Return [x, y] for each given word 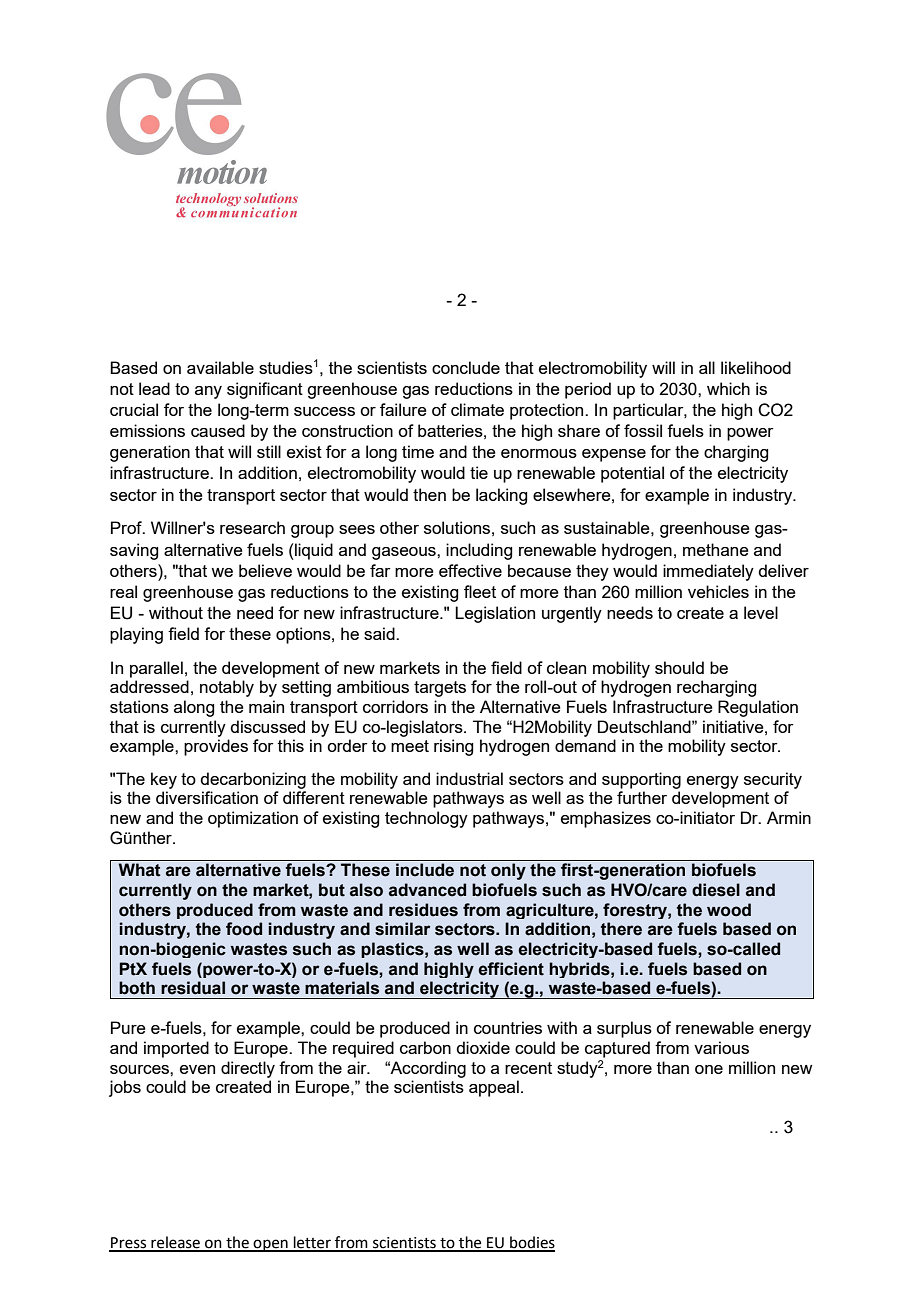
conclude [466, 367]
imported [176, 1049]
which [728, 388]
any [208, 392]
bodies [531, 1243]
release [175, 1243]
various [721, 1047]
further [642, 797]
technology [426, 819]
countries [508, 1027]
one [709, 1069]
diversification [207, 797]
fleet [480, 591]
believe [265, 570]
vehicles [718, 591]
